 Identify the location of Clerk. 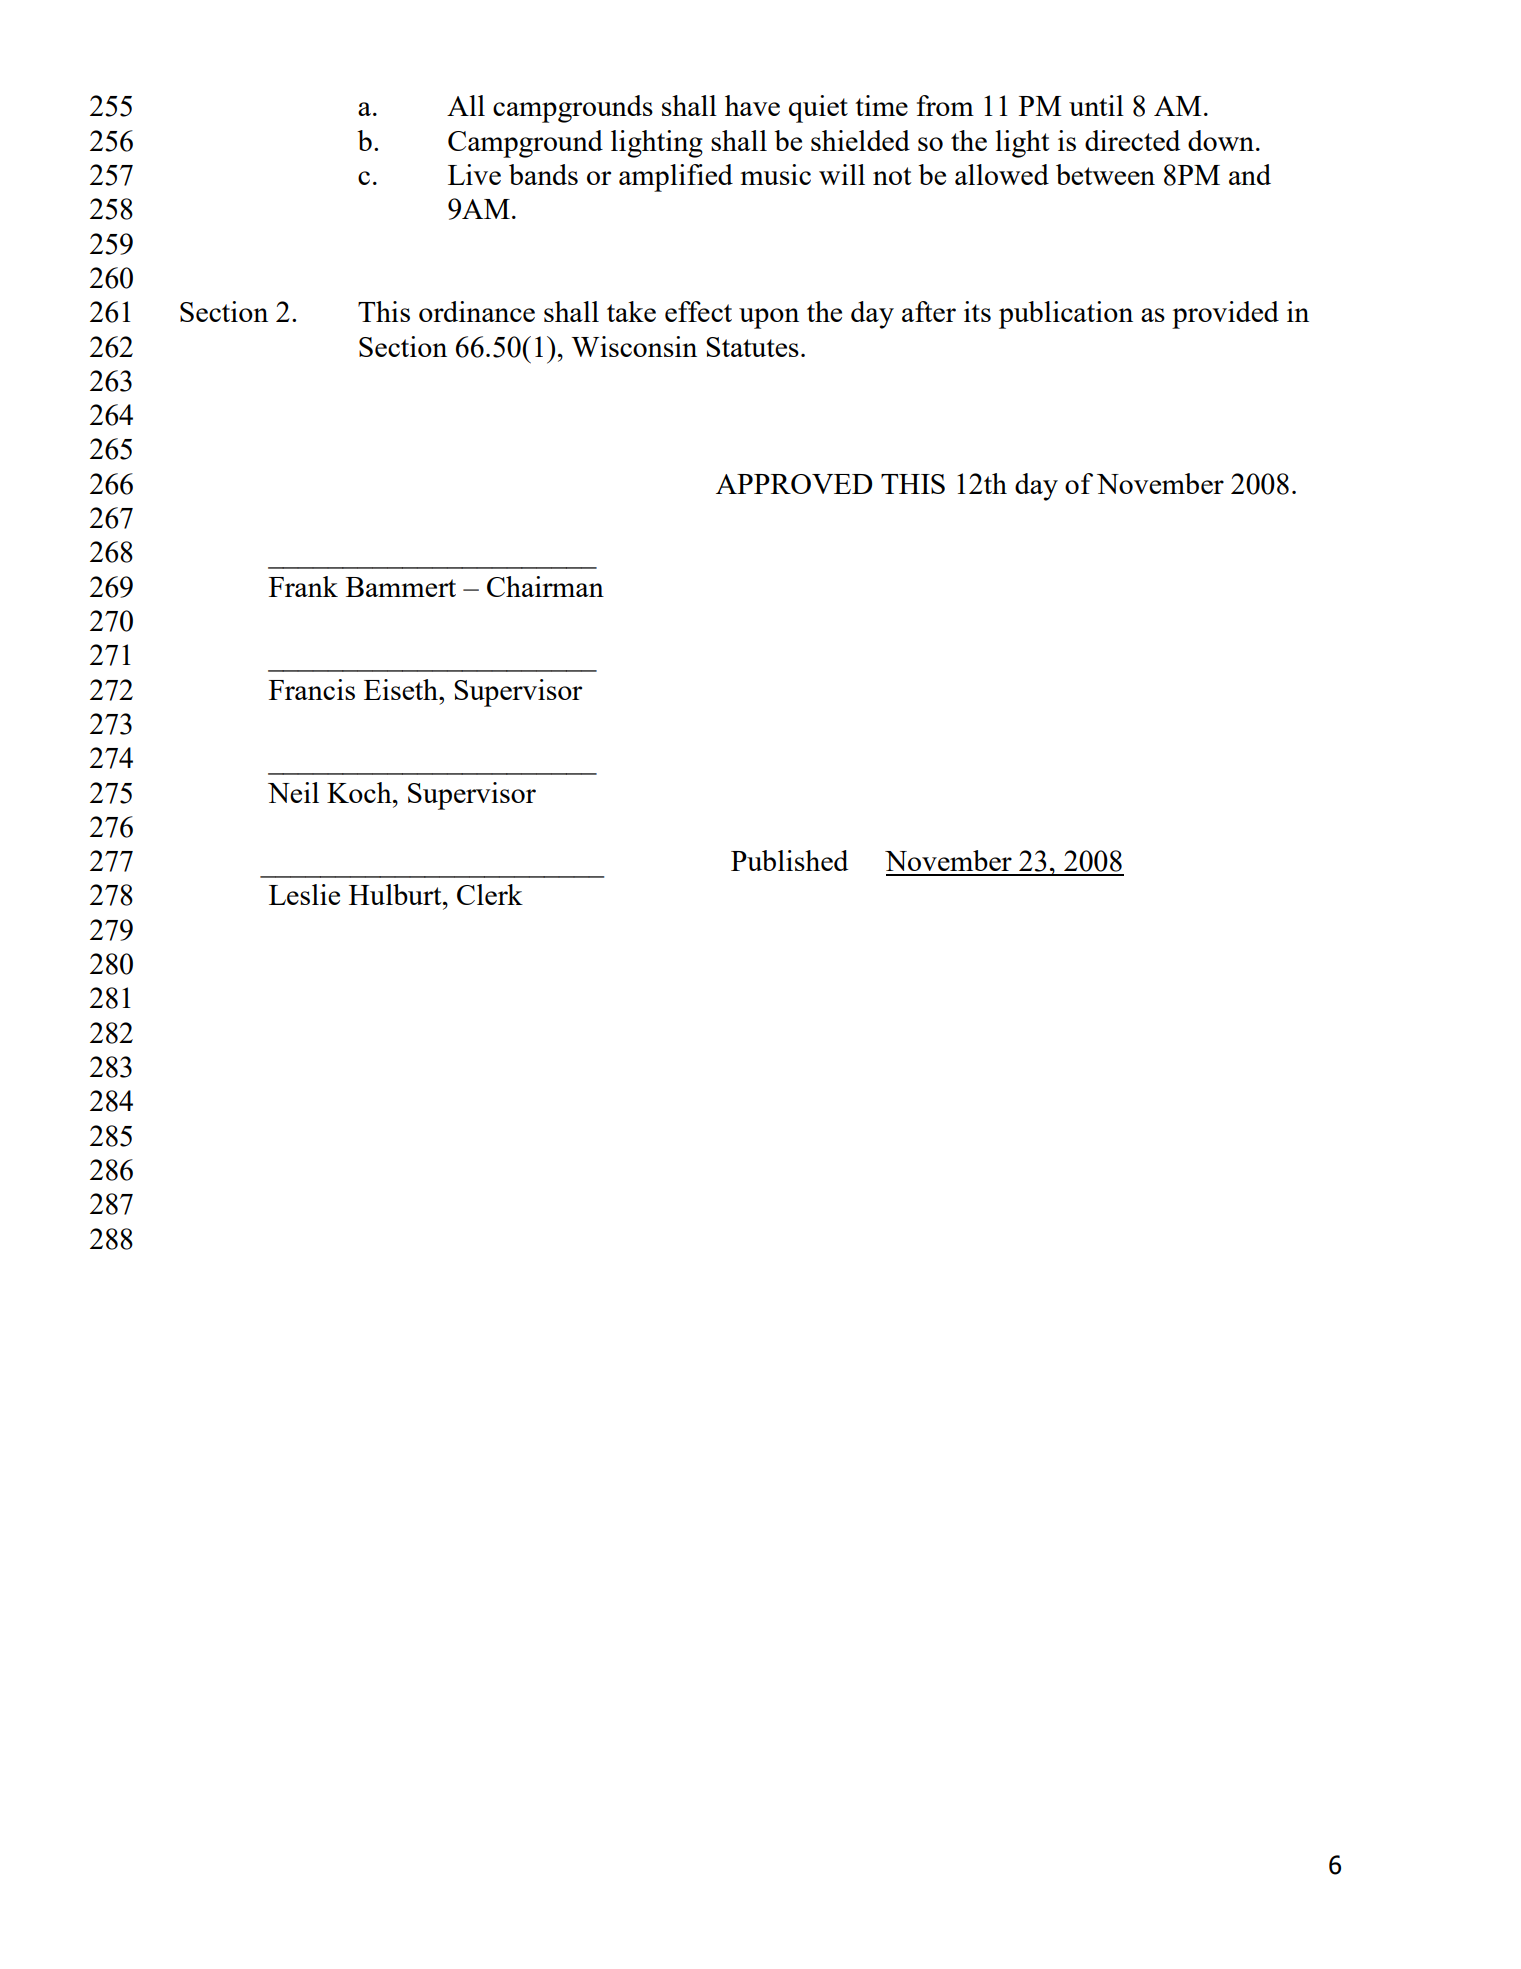
(490, 894).
